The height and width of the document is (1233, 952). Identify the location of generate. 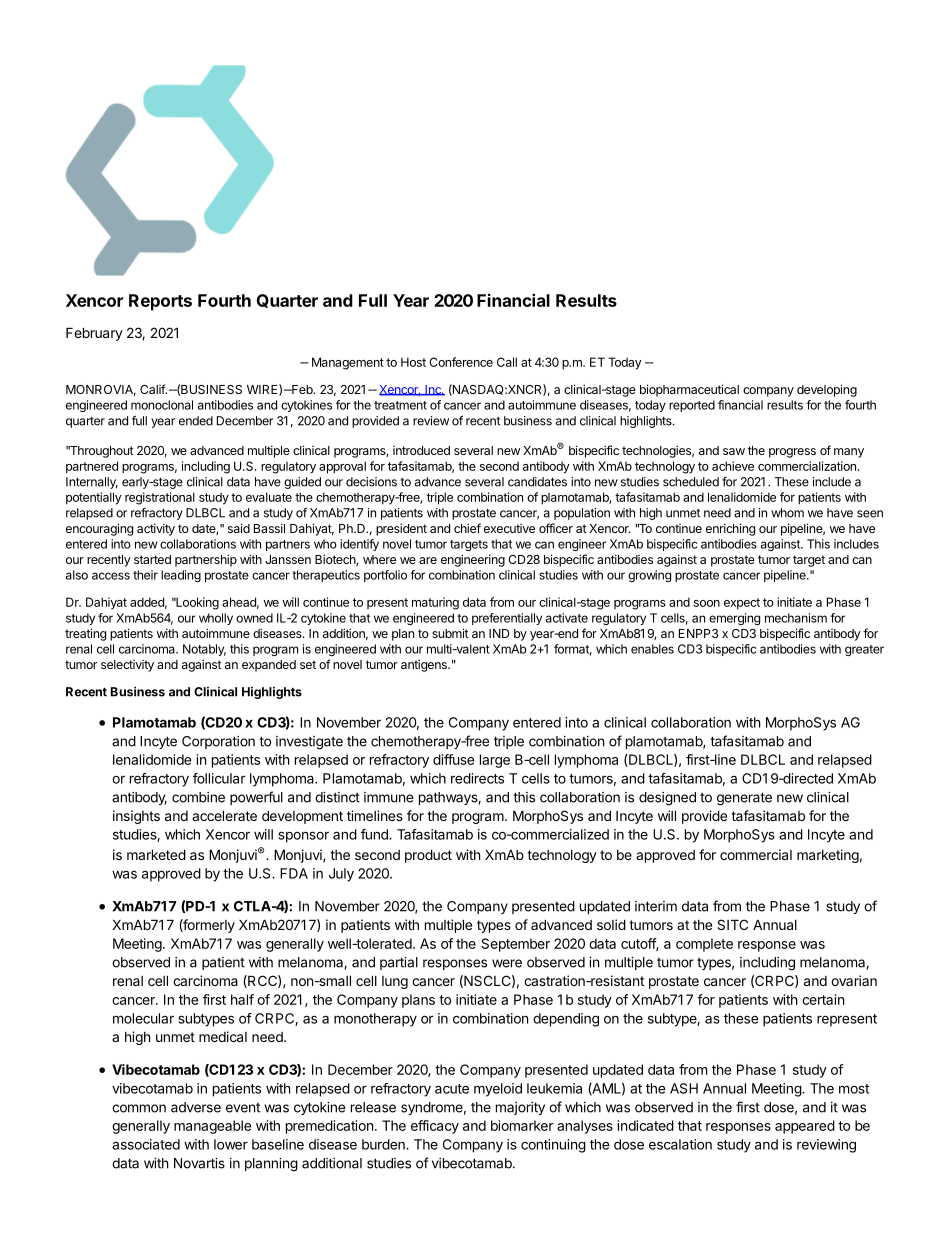
(744, 799).
